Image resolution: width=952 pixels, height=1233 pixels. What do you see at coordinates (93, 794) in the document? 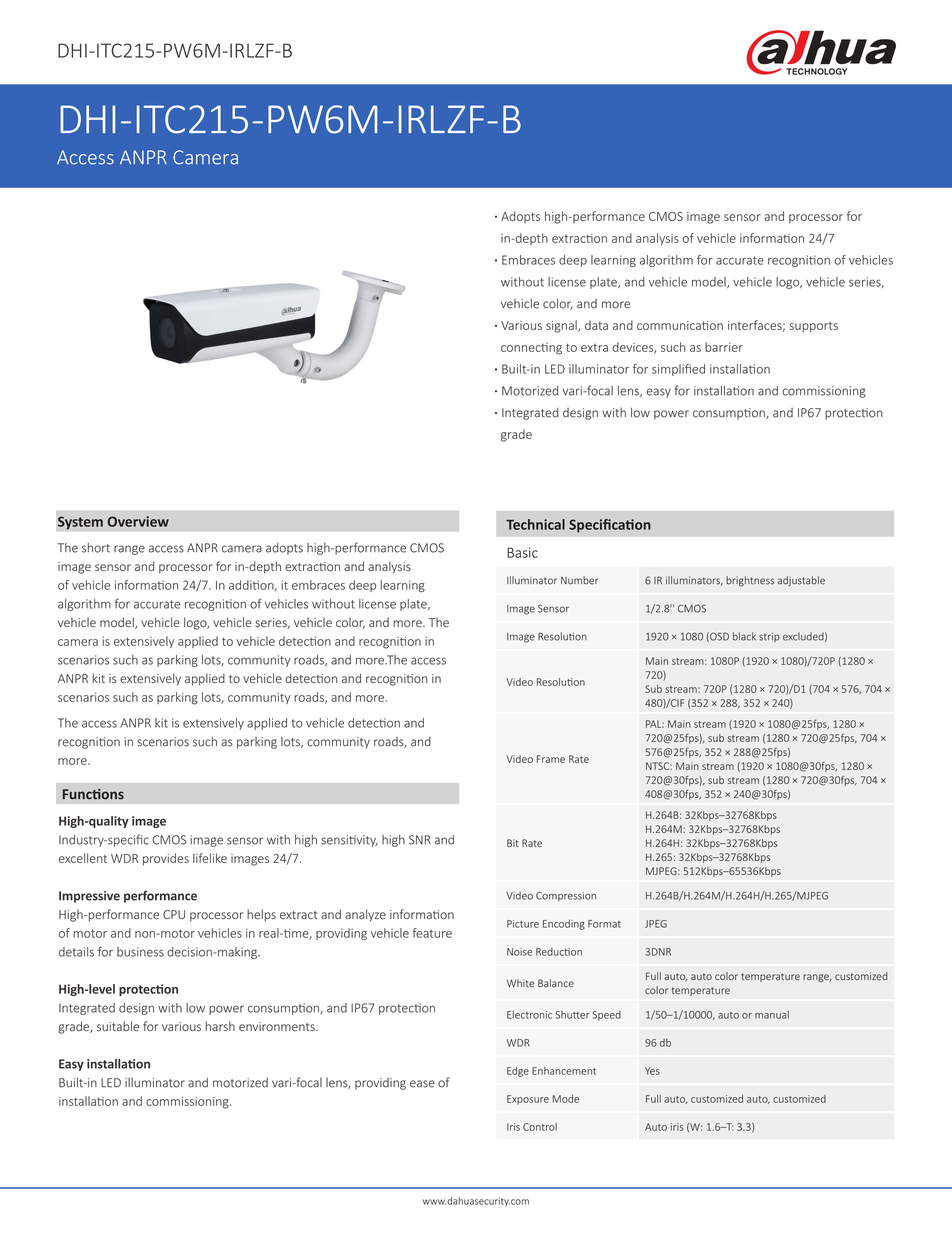
I see `Functions` at bounding box center [93, 794].
